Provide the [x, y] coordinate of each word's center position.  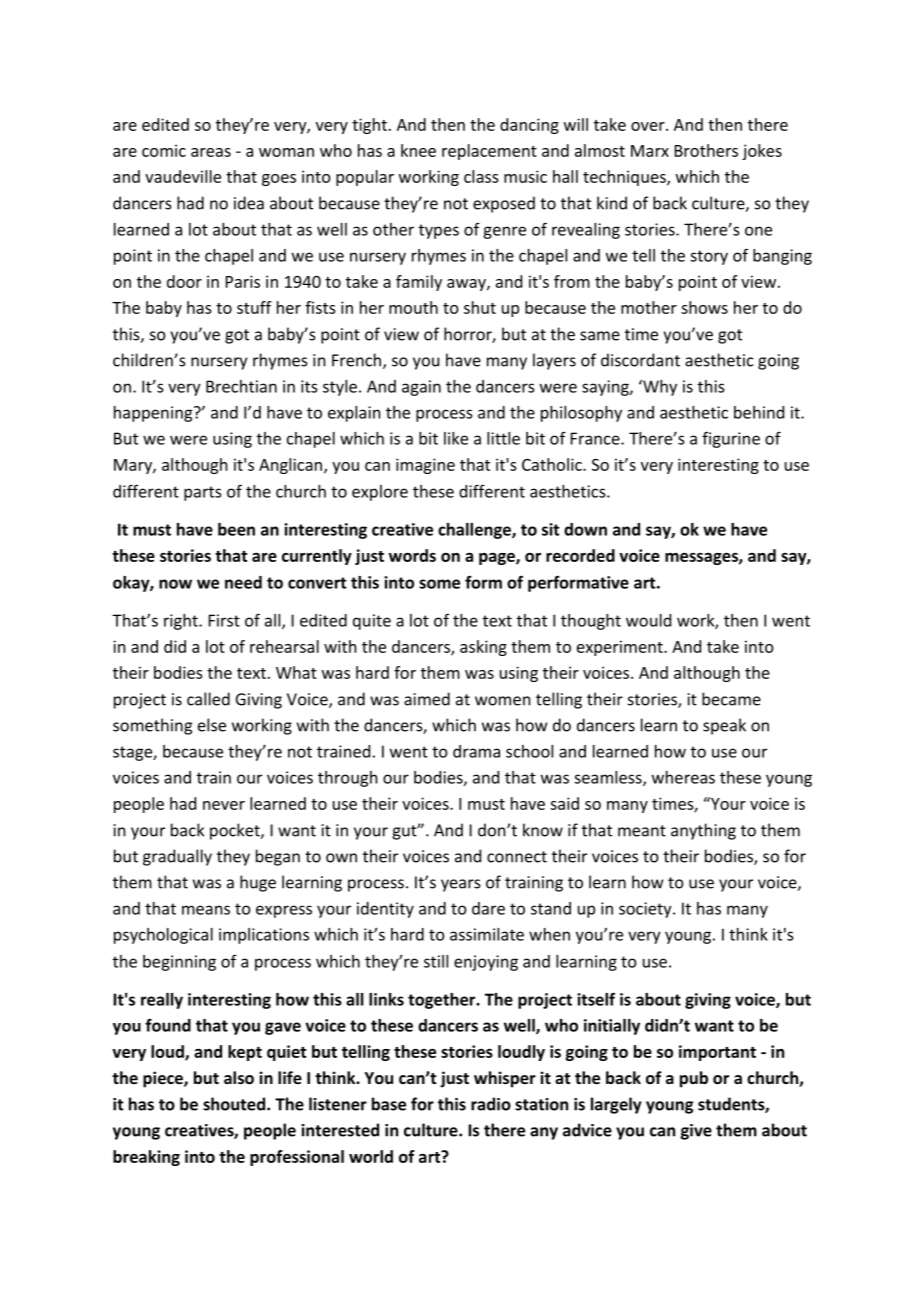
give [696, 1132]
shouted [235, 1104]
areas [211, 152]
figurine [731, 439]
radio [491, 1104]
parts [202, 493]
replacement [489, 152]
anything [703, 831]
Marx [650, 151]
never [224, 805]
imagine [425, 466]
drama [476, 751]
